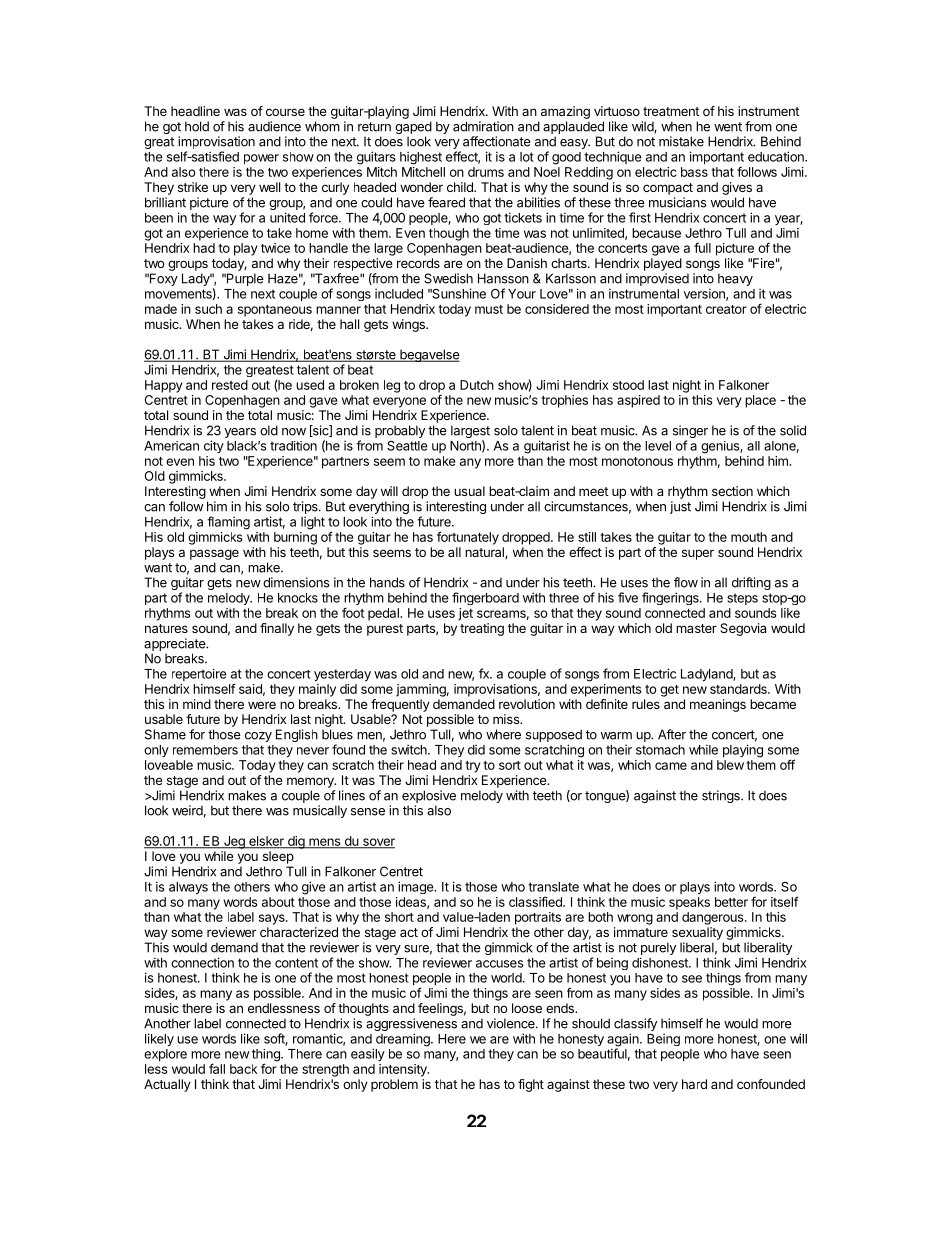  Describe the element at coordinates (469, 491) in the screenshot. I see `usual` at that location.
